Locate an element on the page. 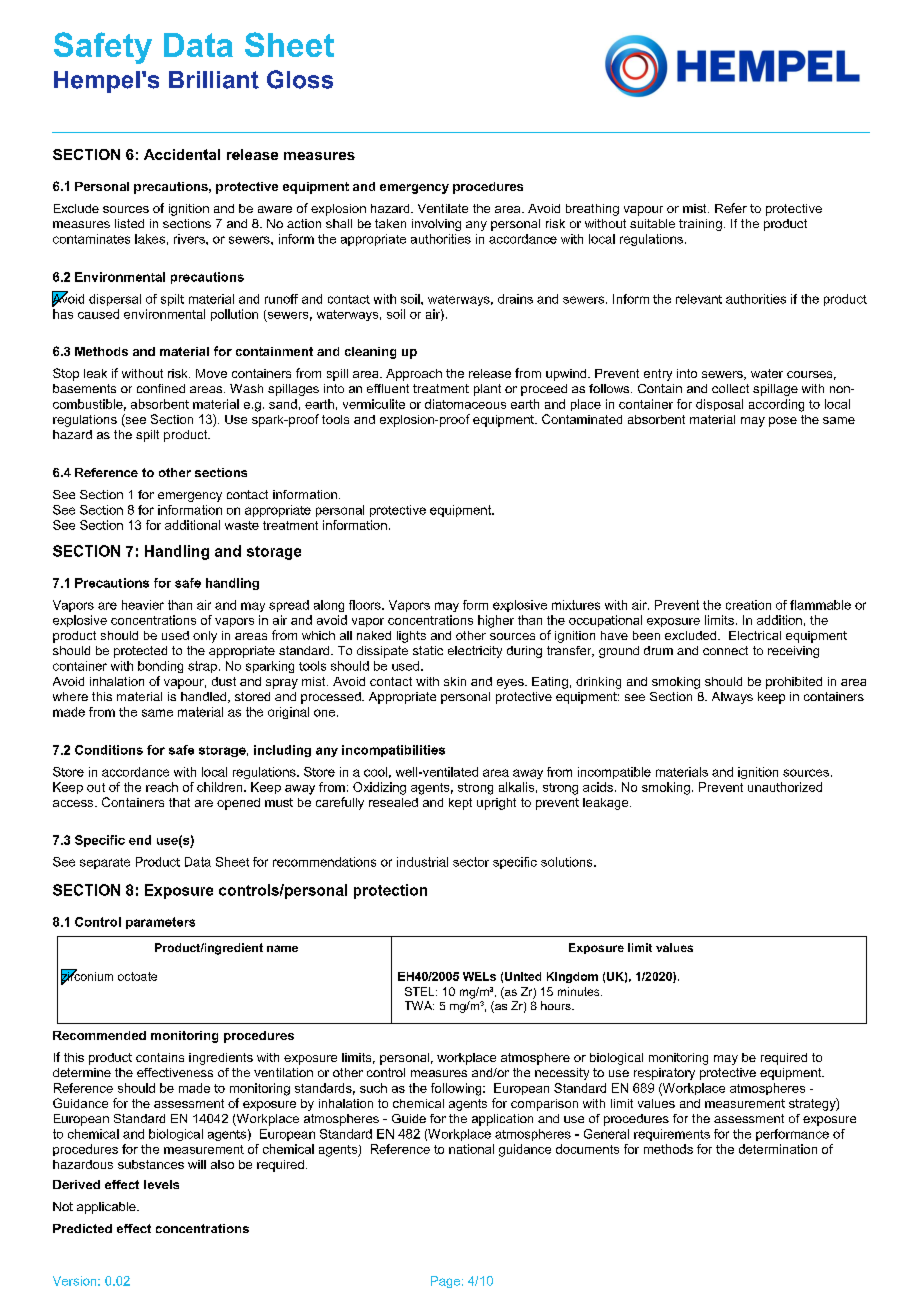 The width and height of the document is (924, 1308). creation is located at coordinates (748, 605).
